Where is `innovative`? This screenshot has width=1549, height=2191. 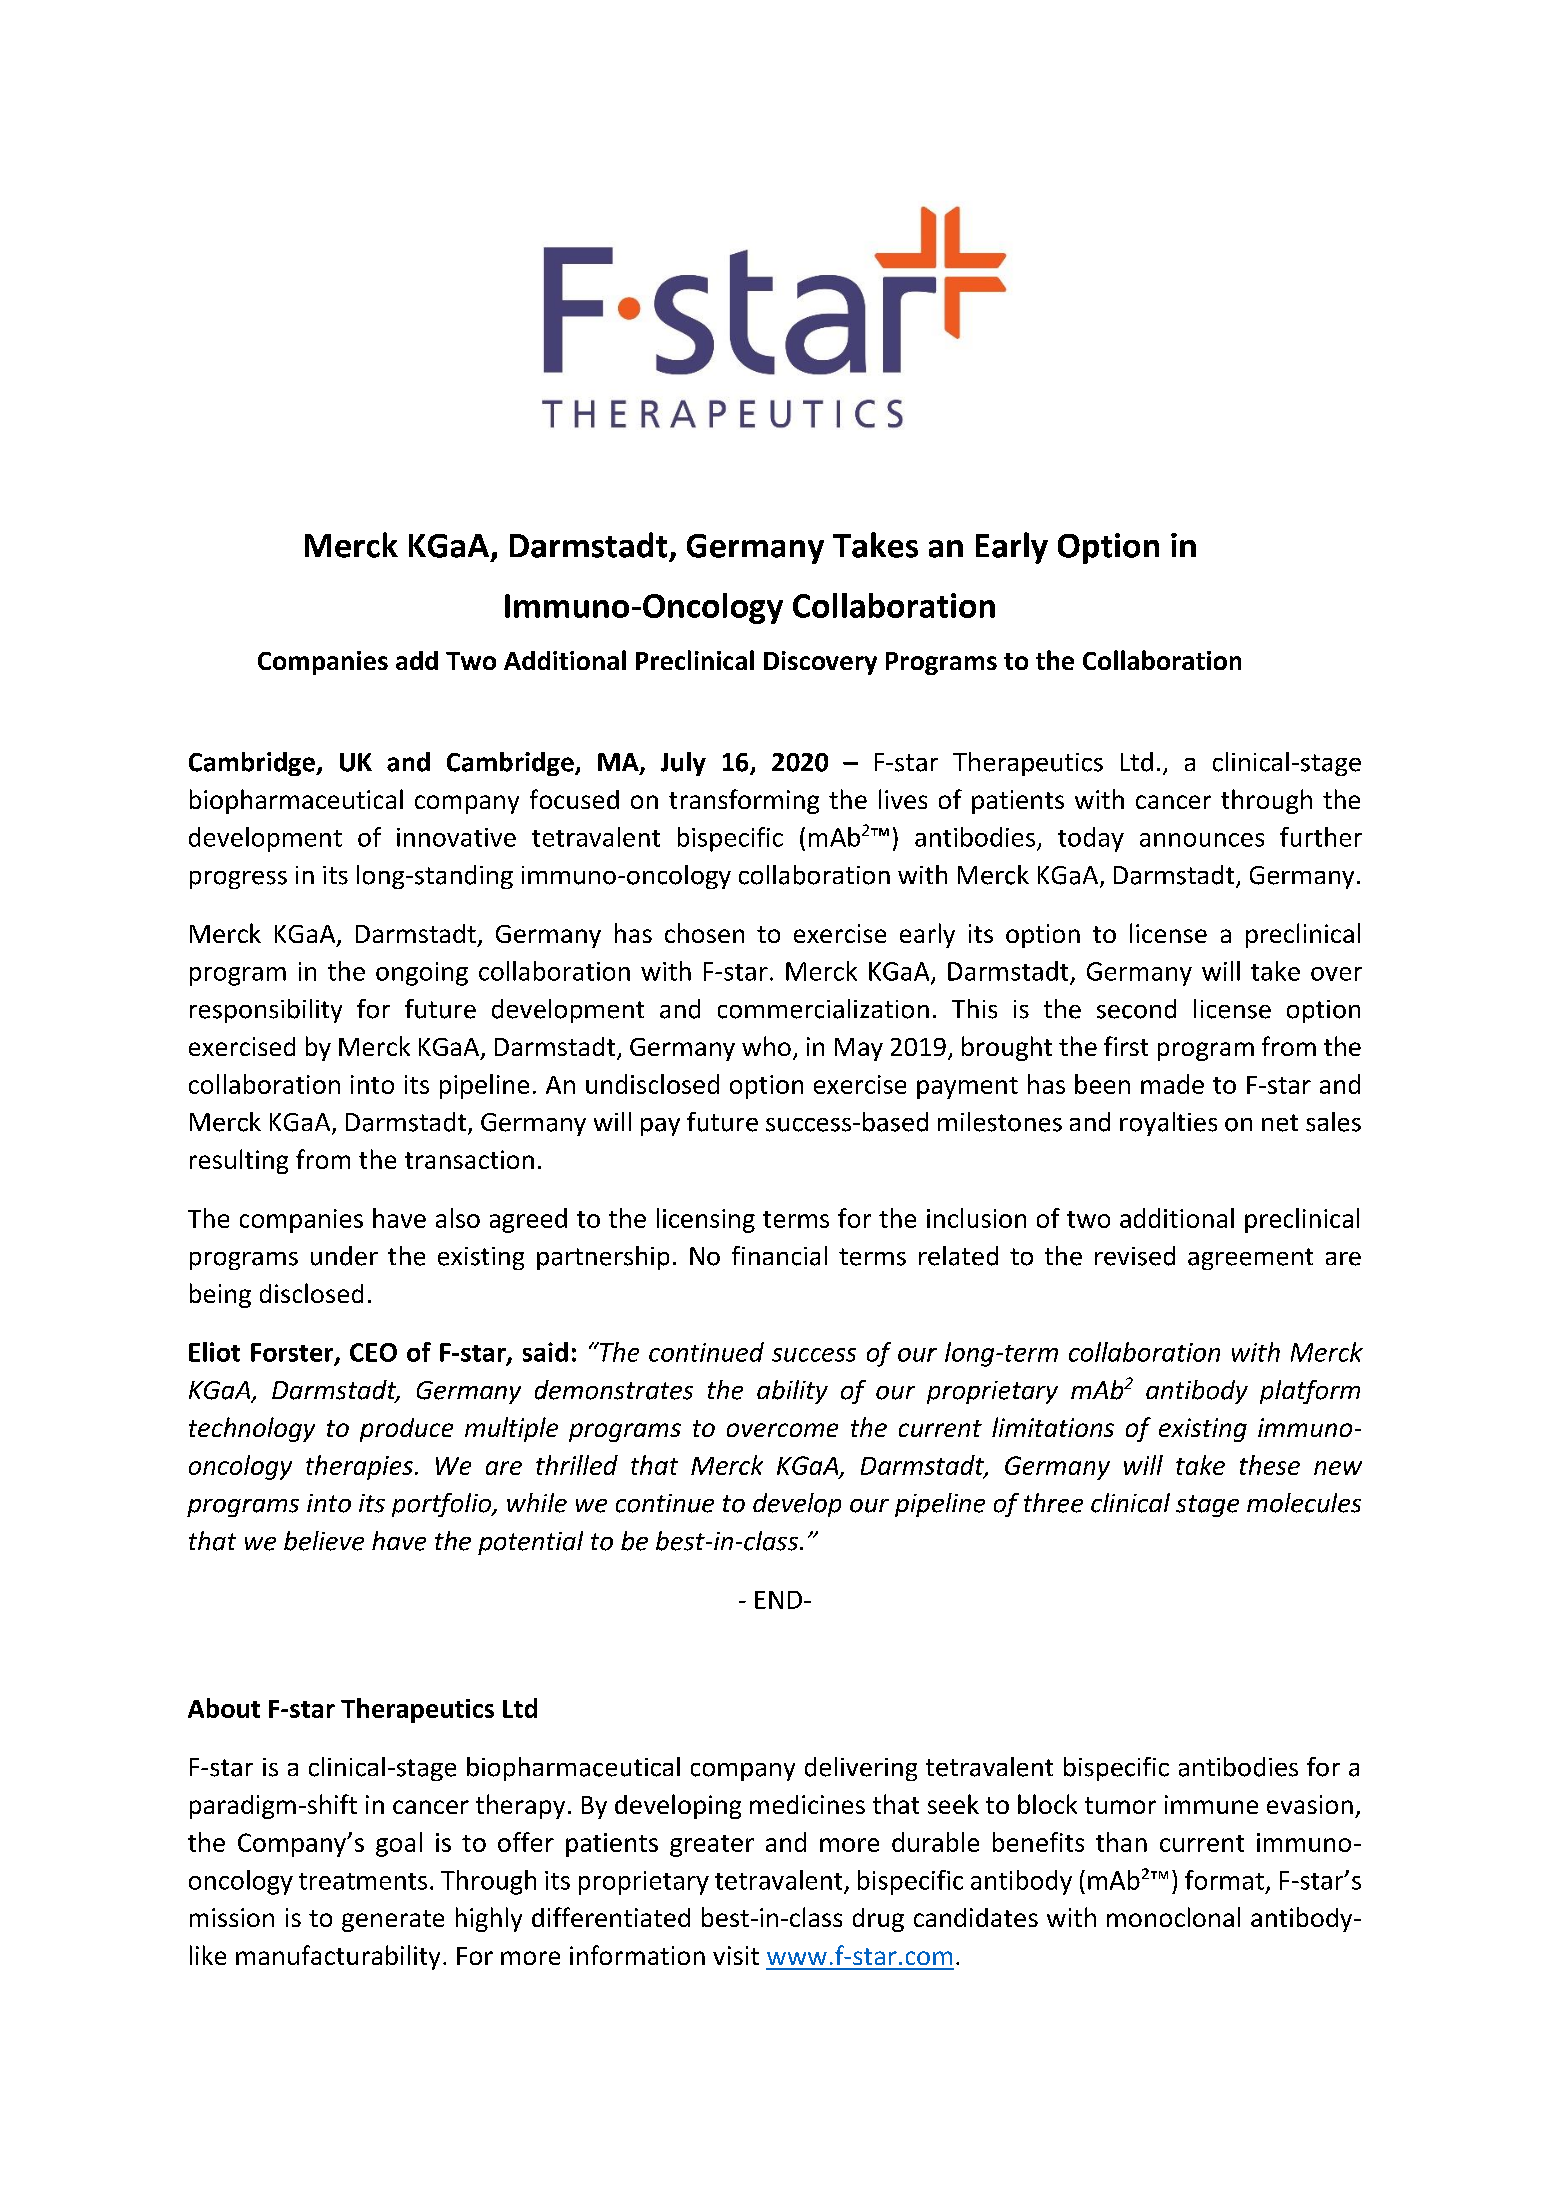 innovative is located at coordinates (456, 837).
